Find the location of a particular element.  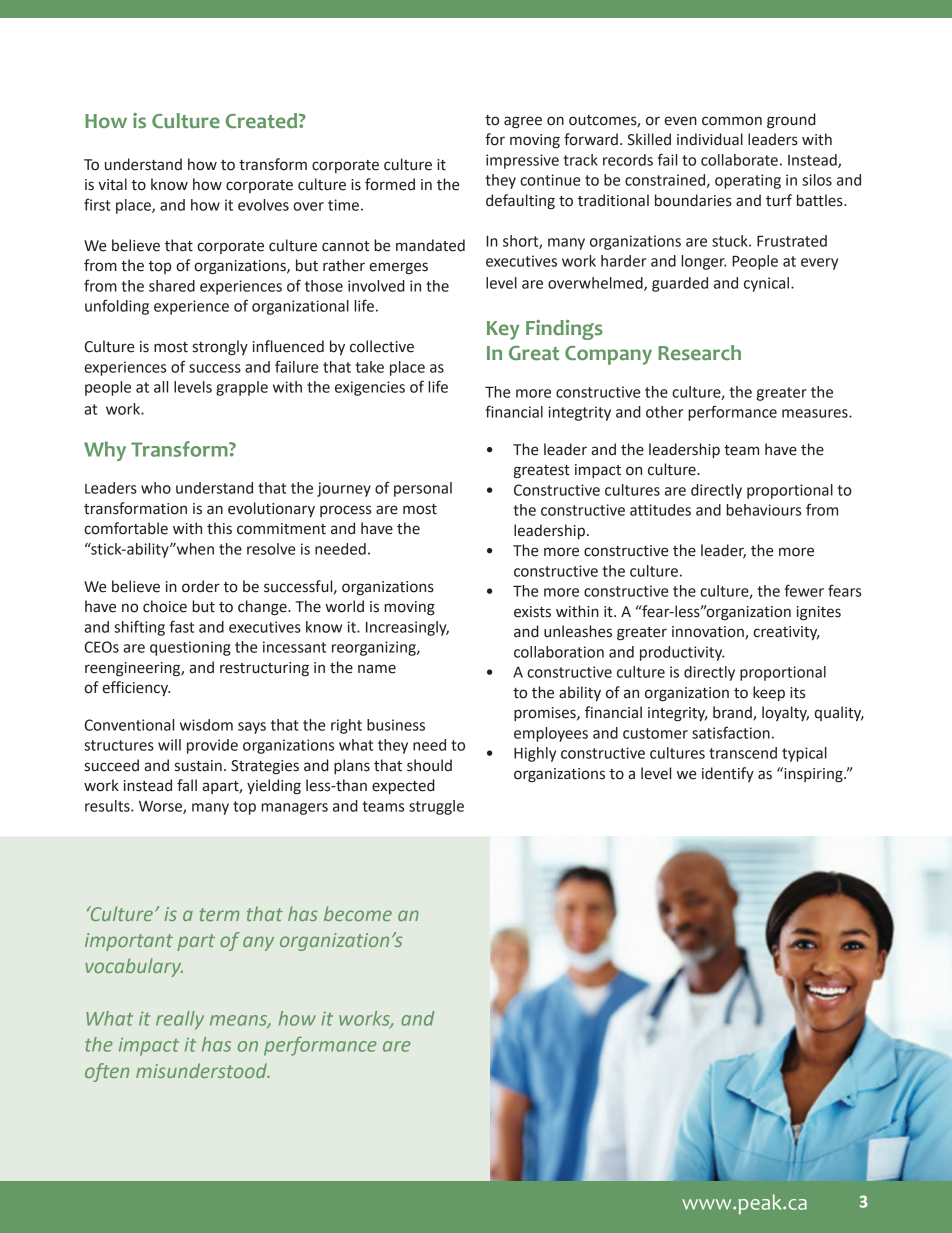

exists is located at coordinates (532, 612).
